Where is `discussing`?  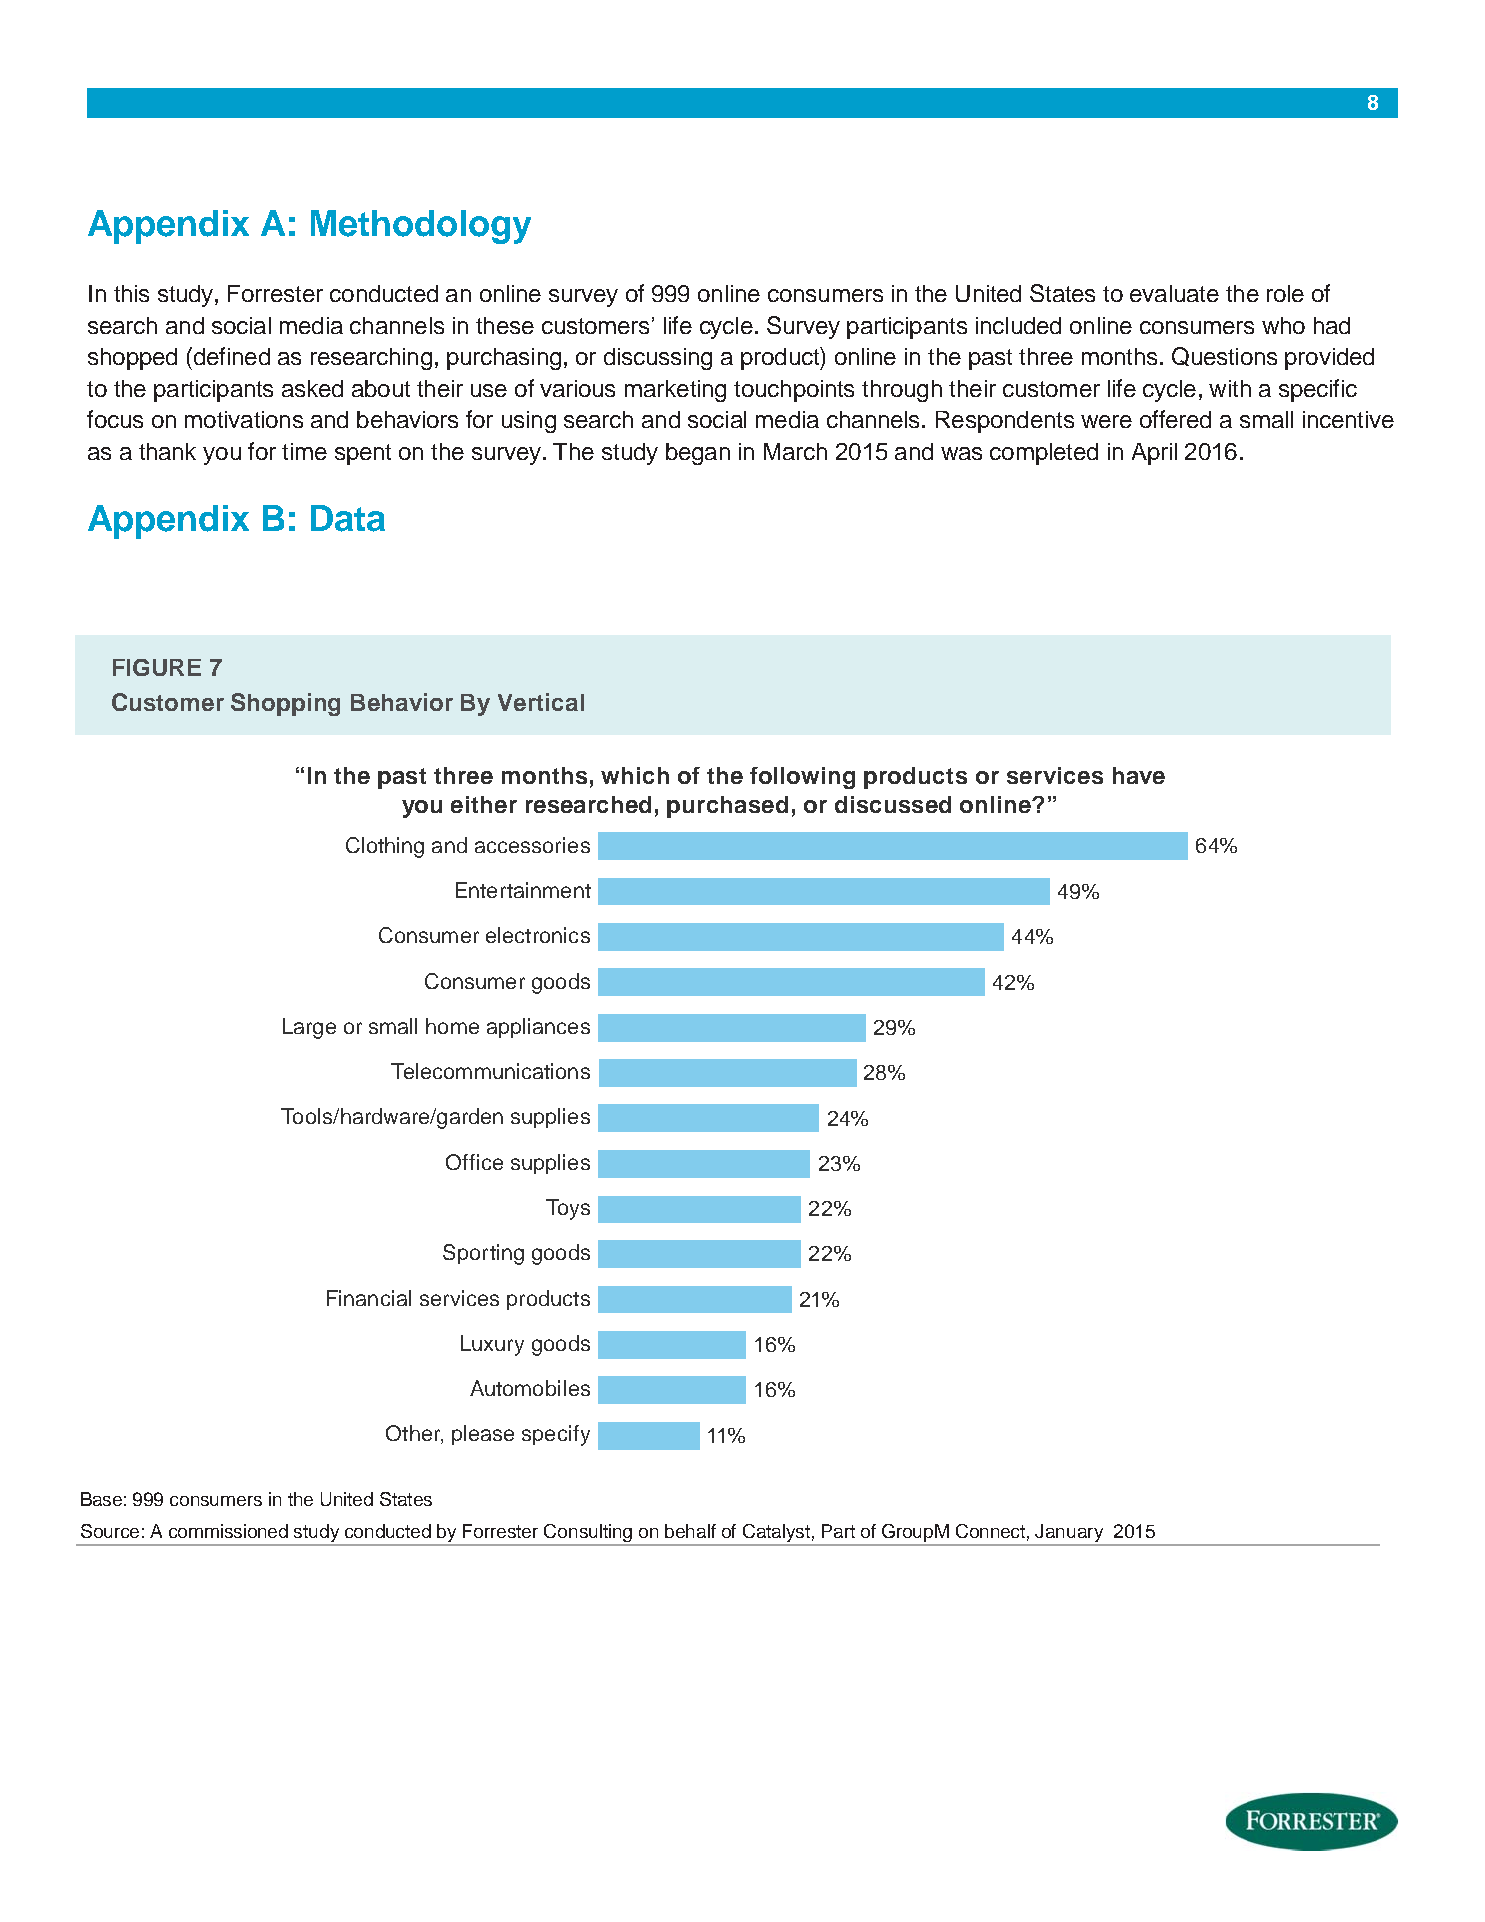
discussing is located at coordinates (658, 359).
